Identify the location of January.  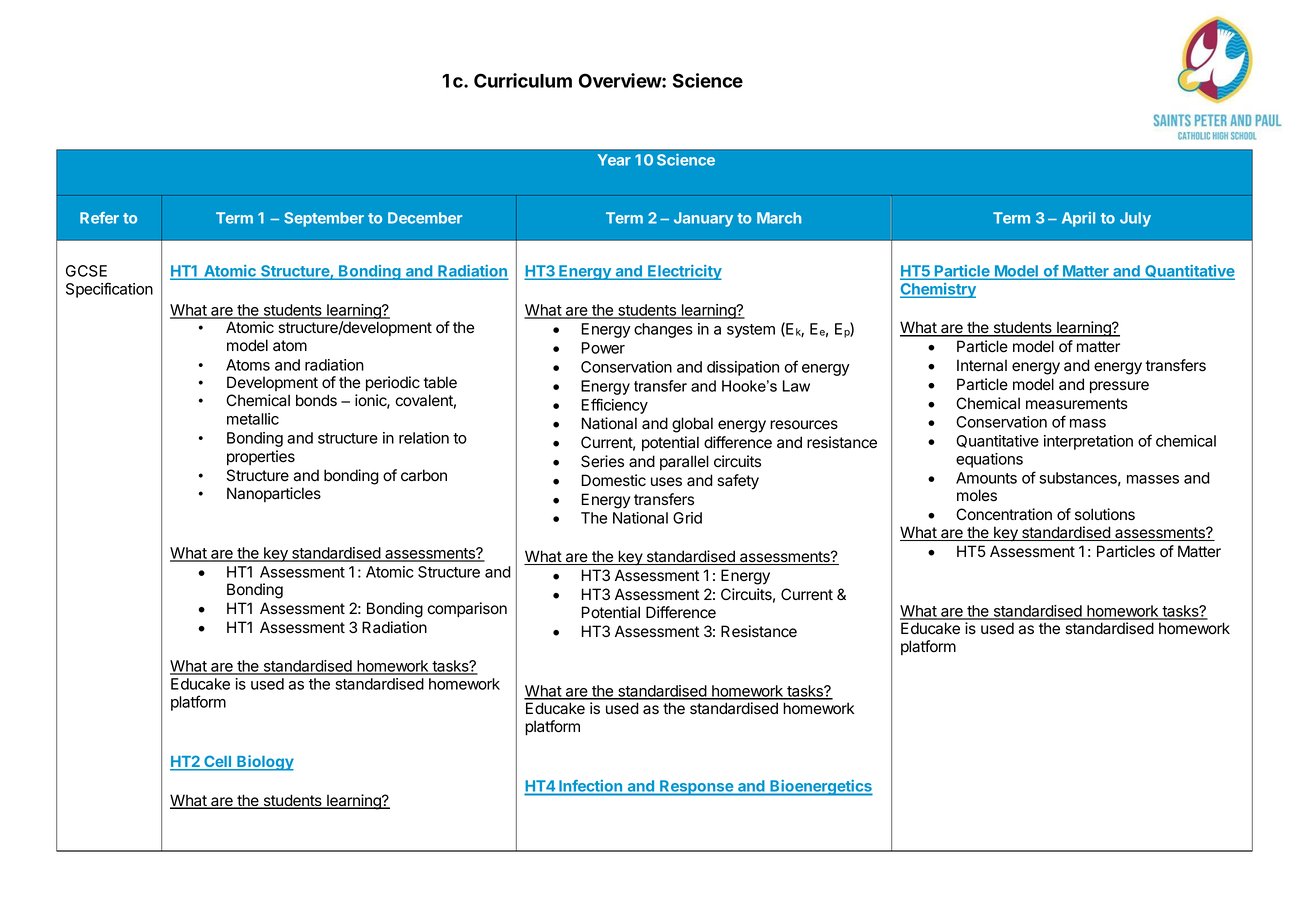
(703, 219).
